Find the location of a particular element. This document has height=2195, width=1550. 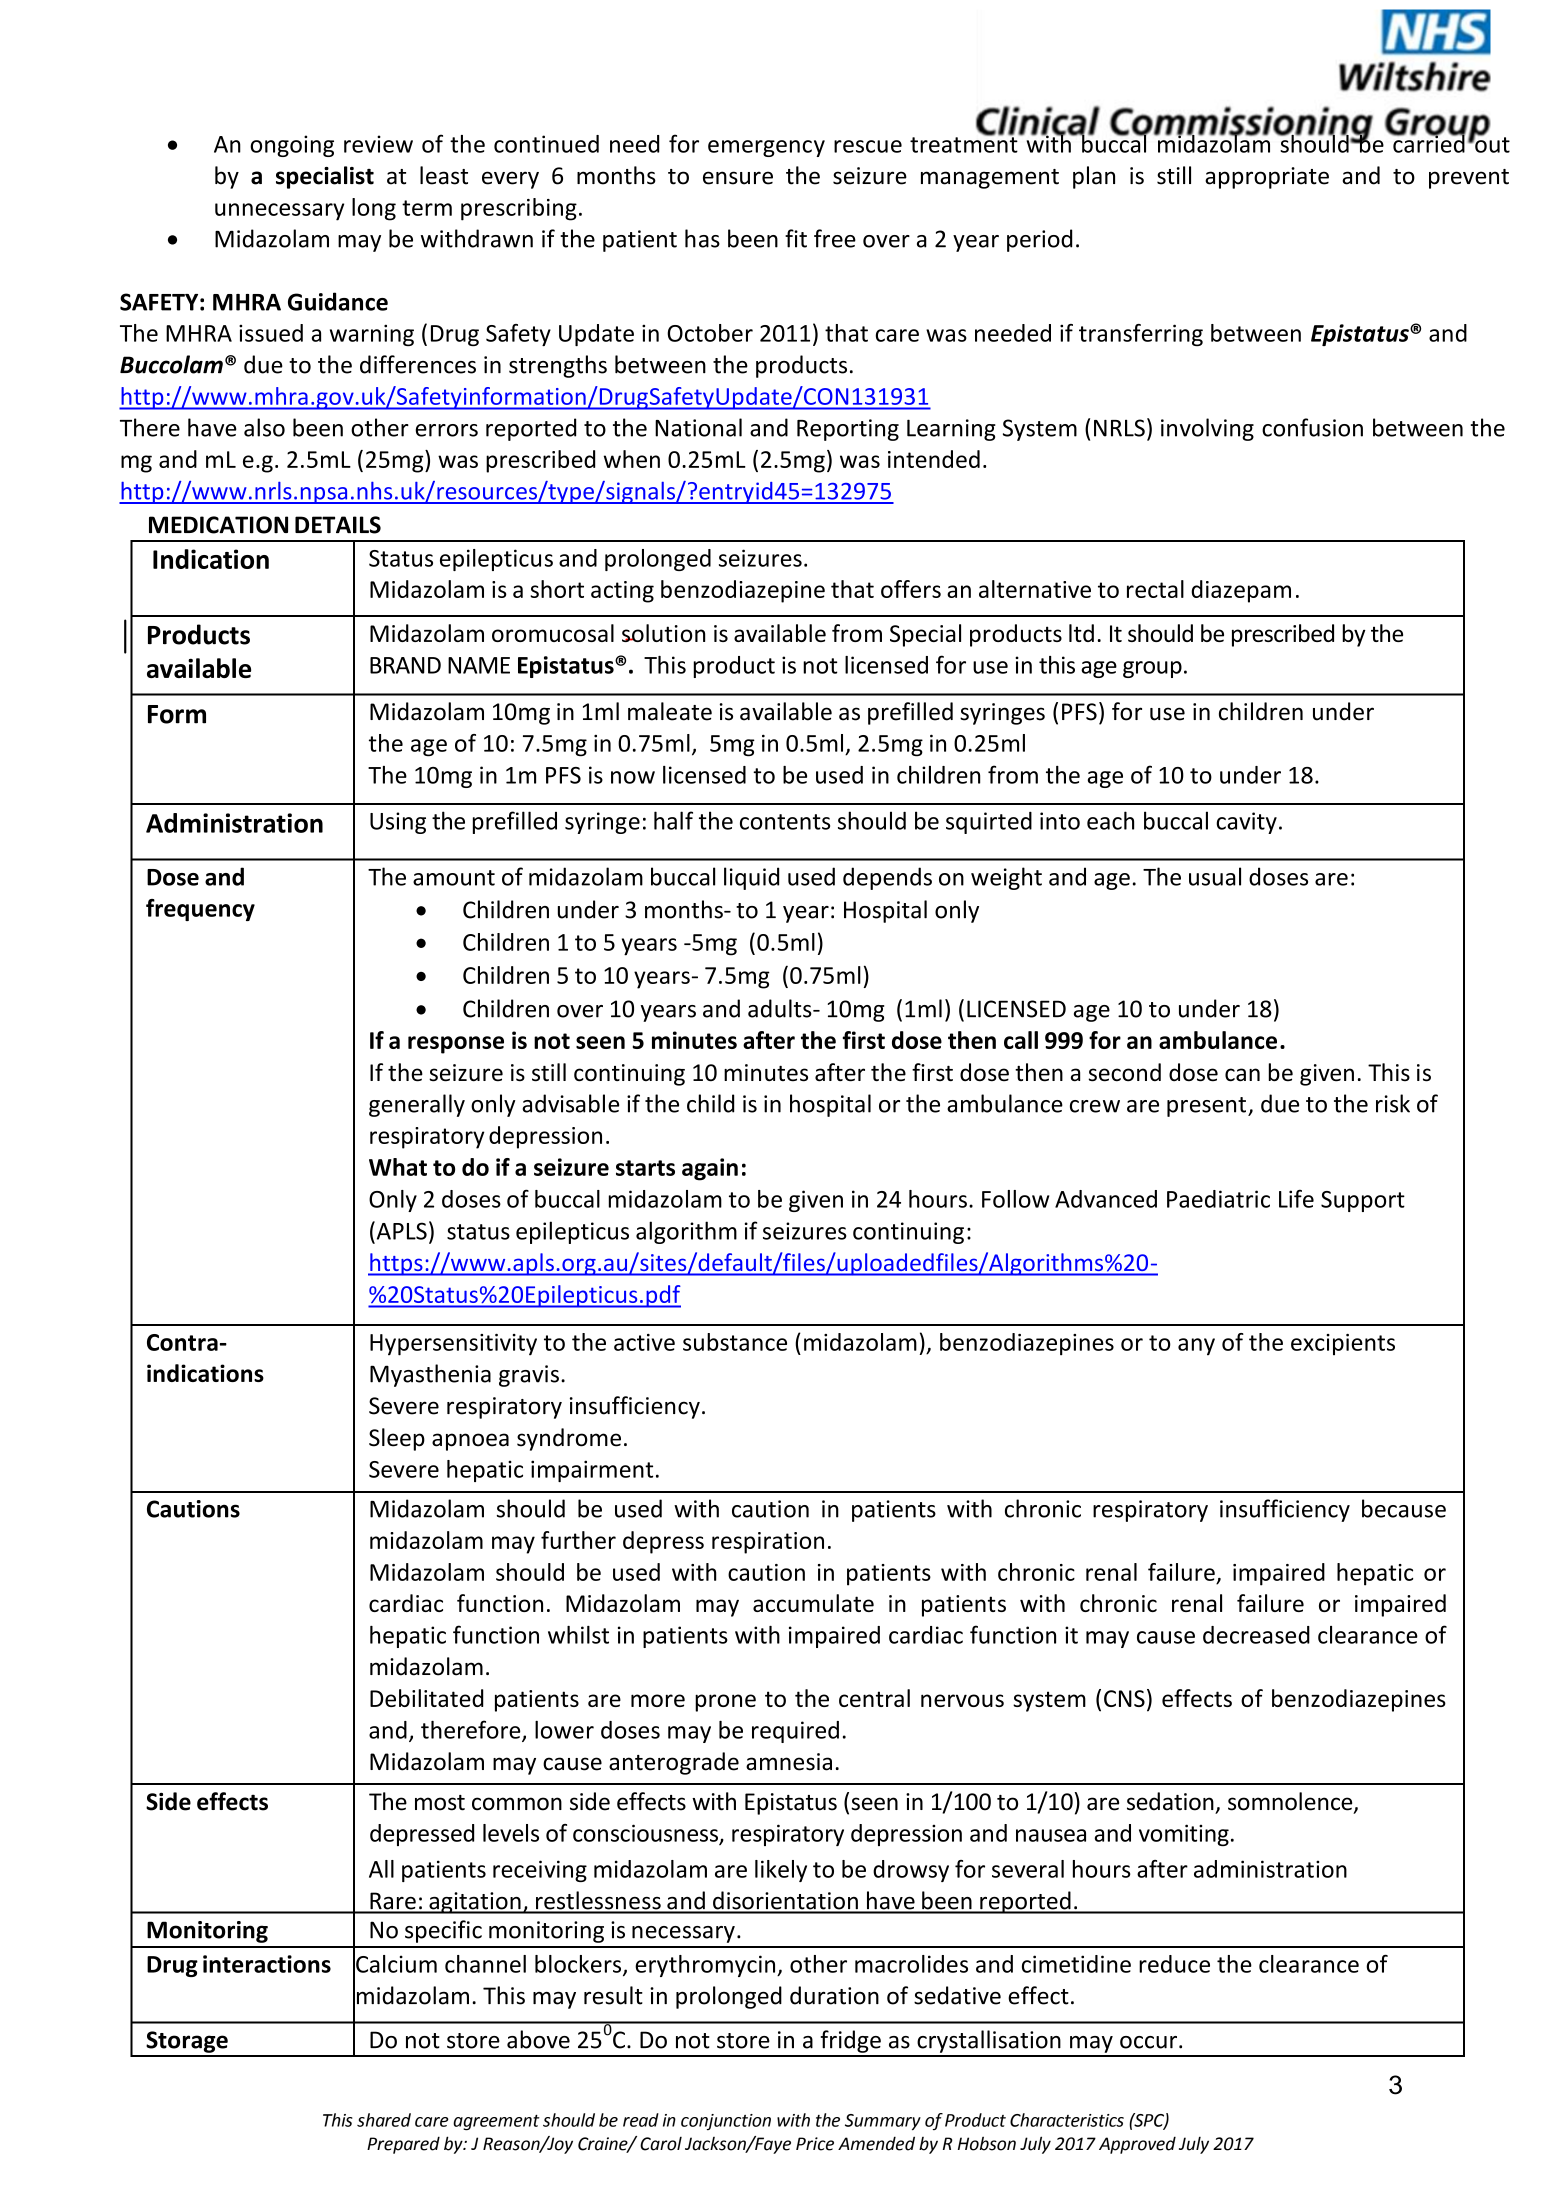

free is located at coordinates (835, 238).
